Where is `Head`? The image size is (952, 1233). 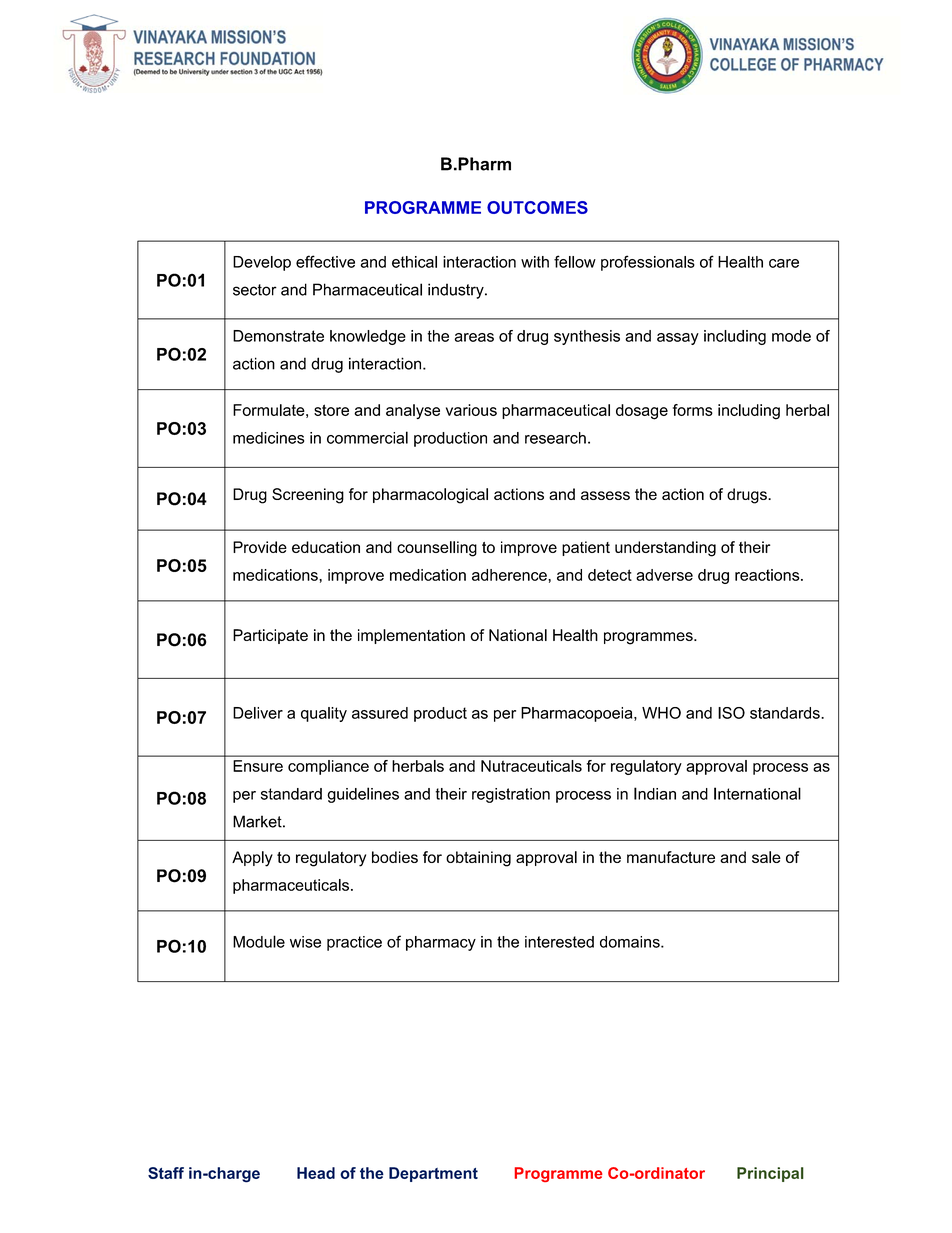 Head is located at coordinates (316, 1173).
